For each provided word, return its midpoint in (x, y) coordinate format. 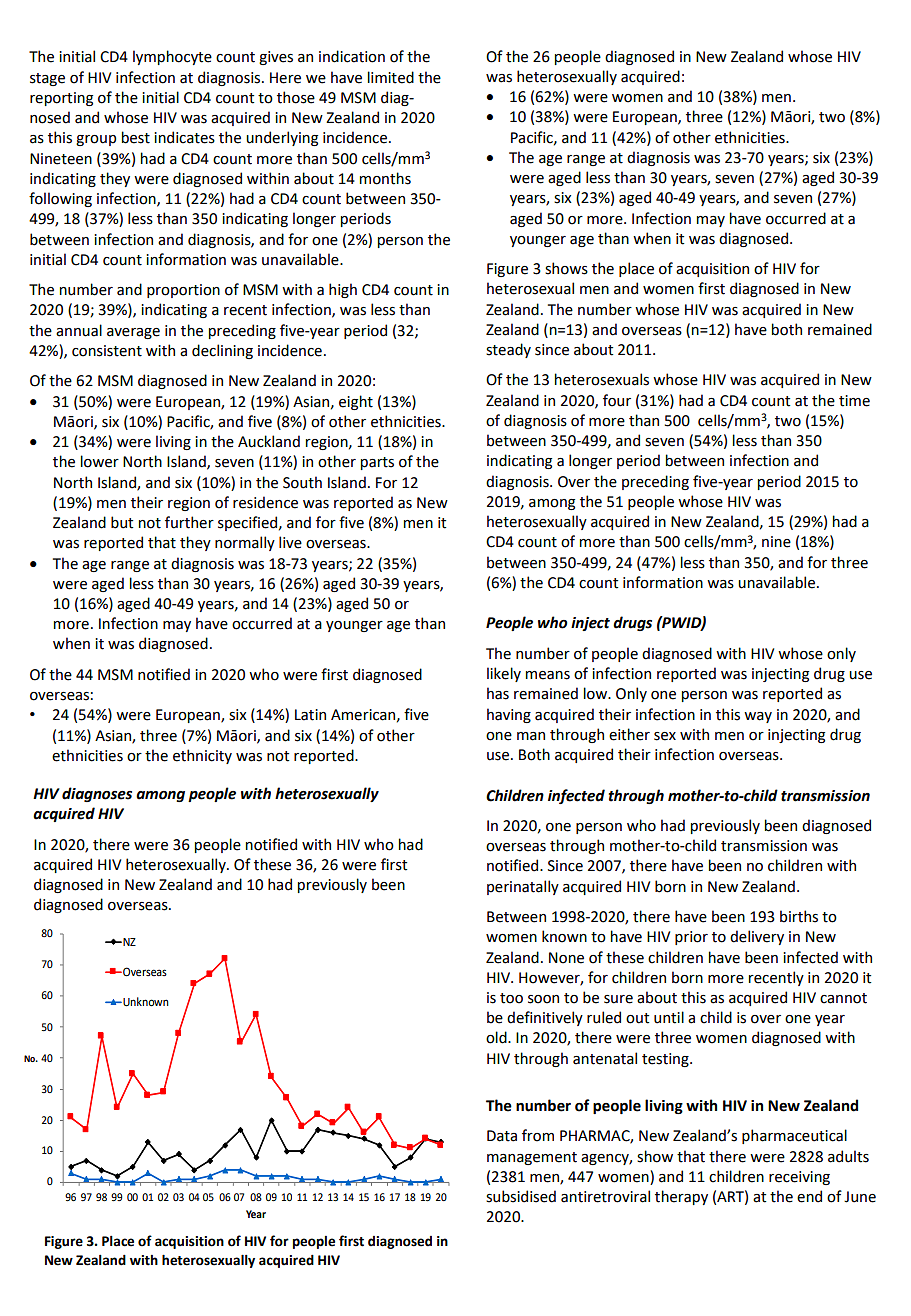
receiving (799, 1178)
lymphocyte (172, 57)
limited (391, 77)
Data (502, 1136)
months (385, 178)
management (532, 1158)
